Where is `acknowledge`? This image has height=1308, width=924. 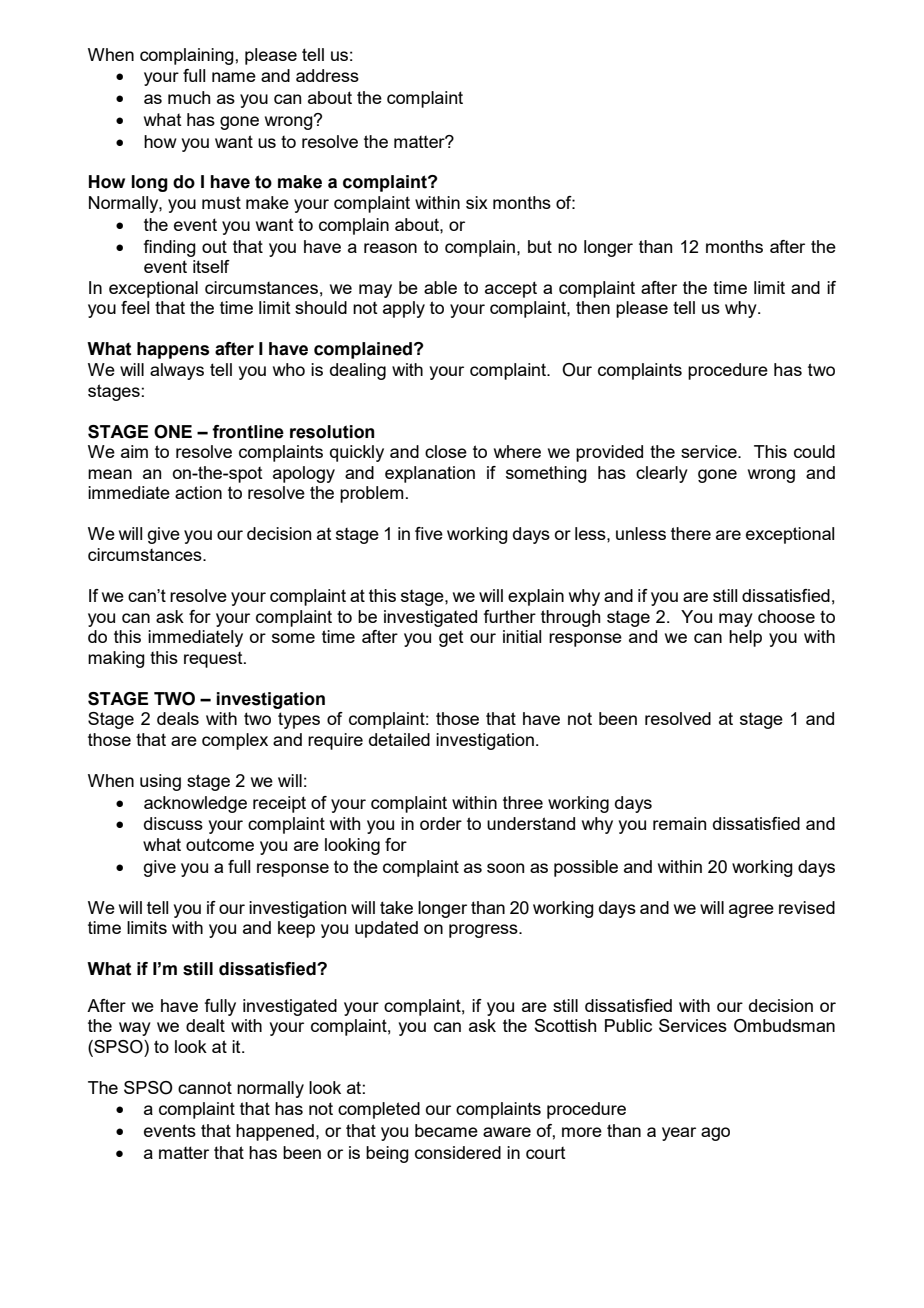 acknowledge is located at coordinates (195, 804).
